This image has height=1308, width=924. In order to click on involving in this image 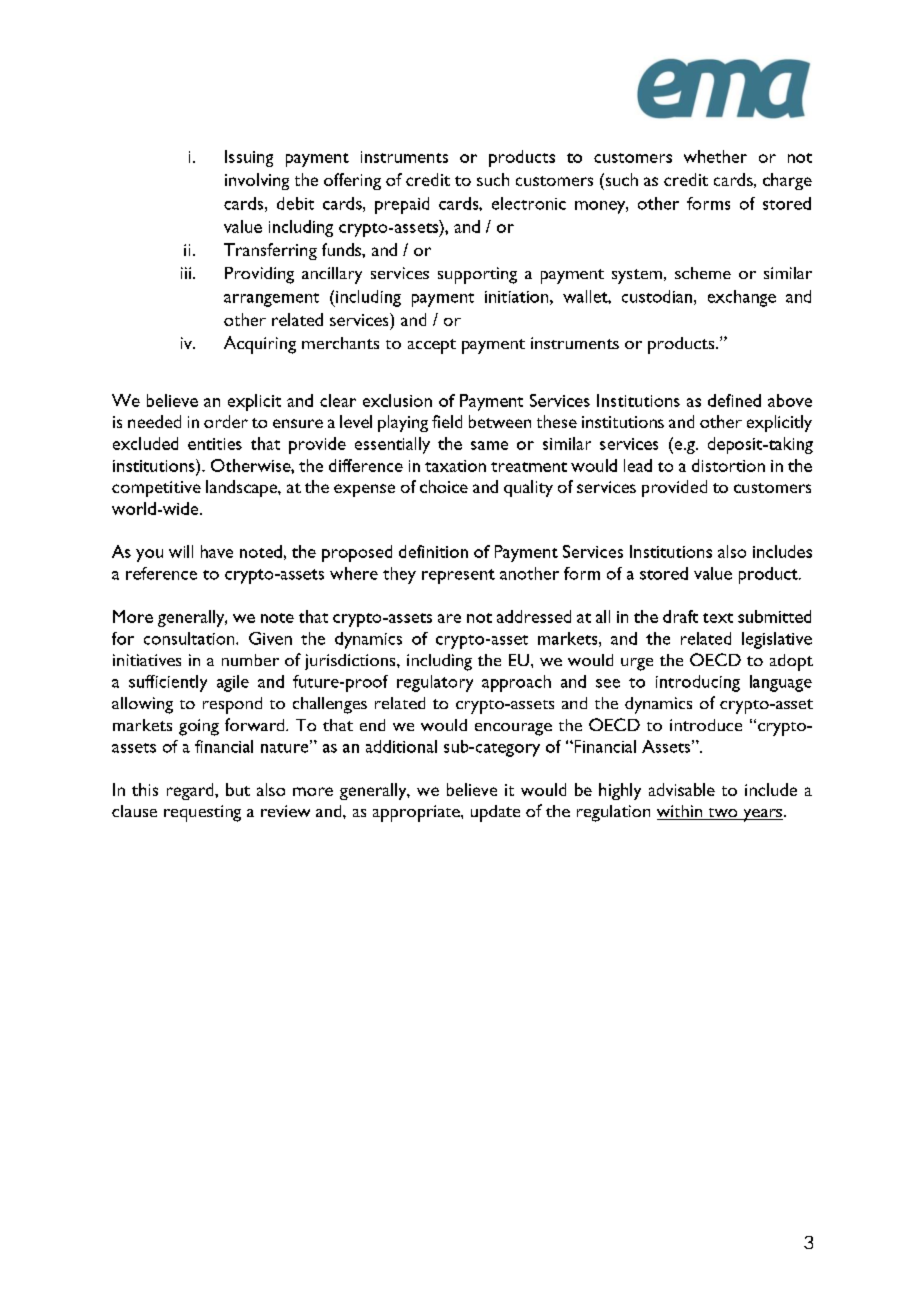, I will do `click(257, 181)`.
